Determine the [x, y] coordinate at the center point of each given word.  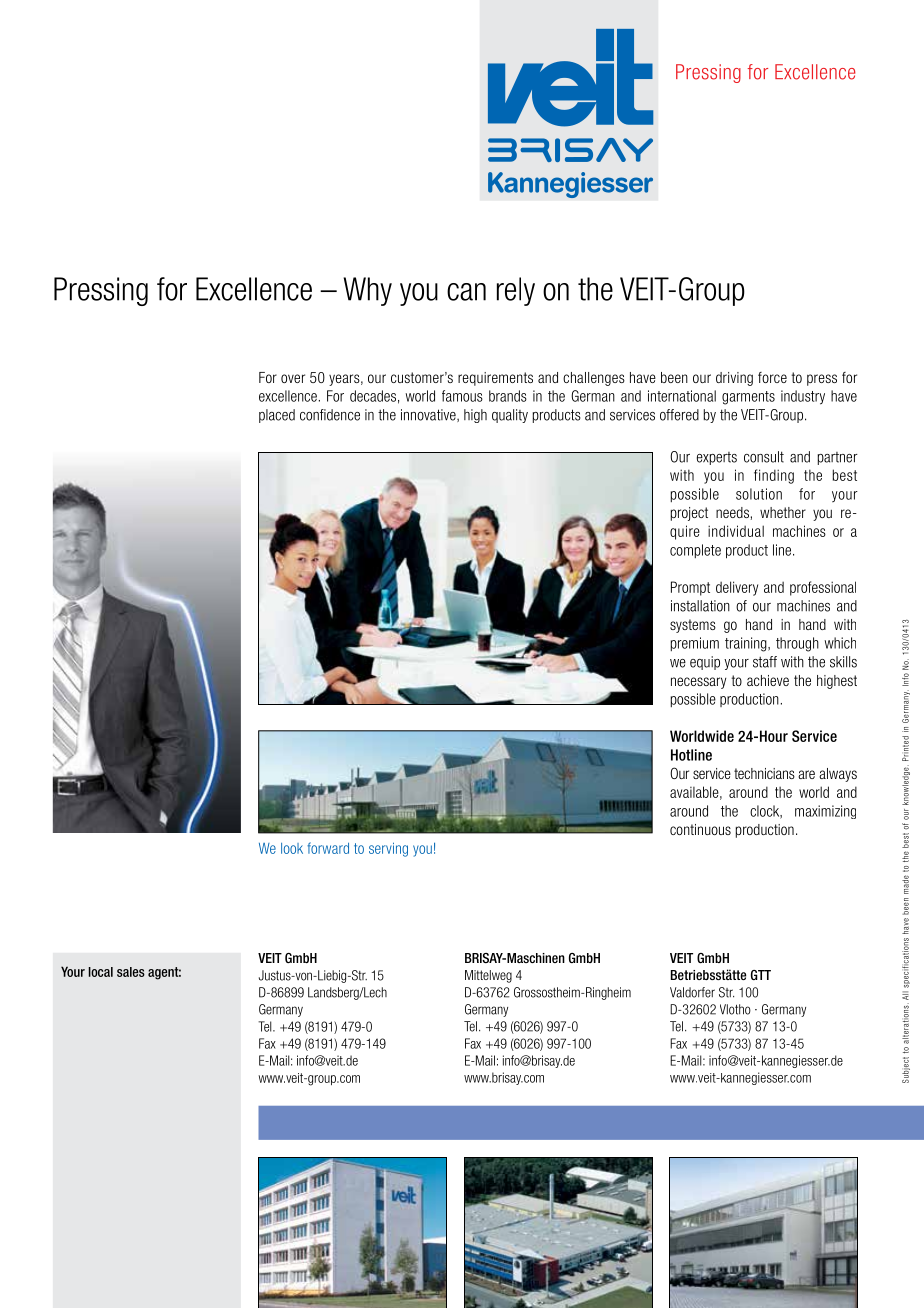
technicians [764, 773]
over [293, 378]
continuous [700, 829]
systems [693, 626]
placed [277, 416]
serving [388, 849]
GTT [761, 975]
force [772, 377]
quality [510, 416]
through [797, 644]
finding [774, 476]
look [292, 848]
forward [328, 848]
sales [131, 972]
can [466, 292]
